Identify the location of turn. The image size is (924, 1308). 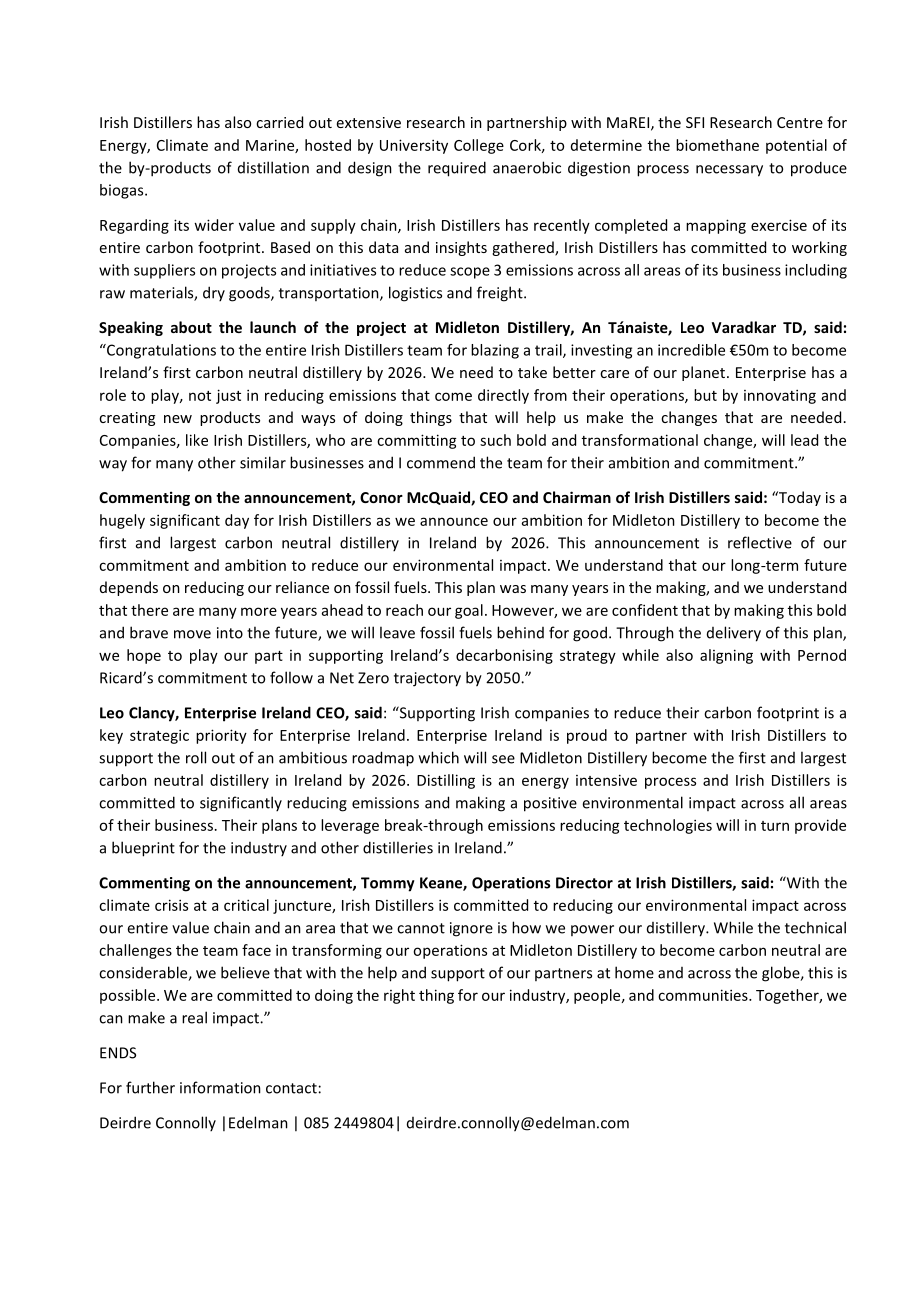
(775, 826).
